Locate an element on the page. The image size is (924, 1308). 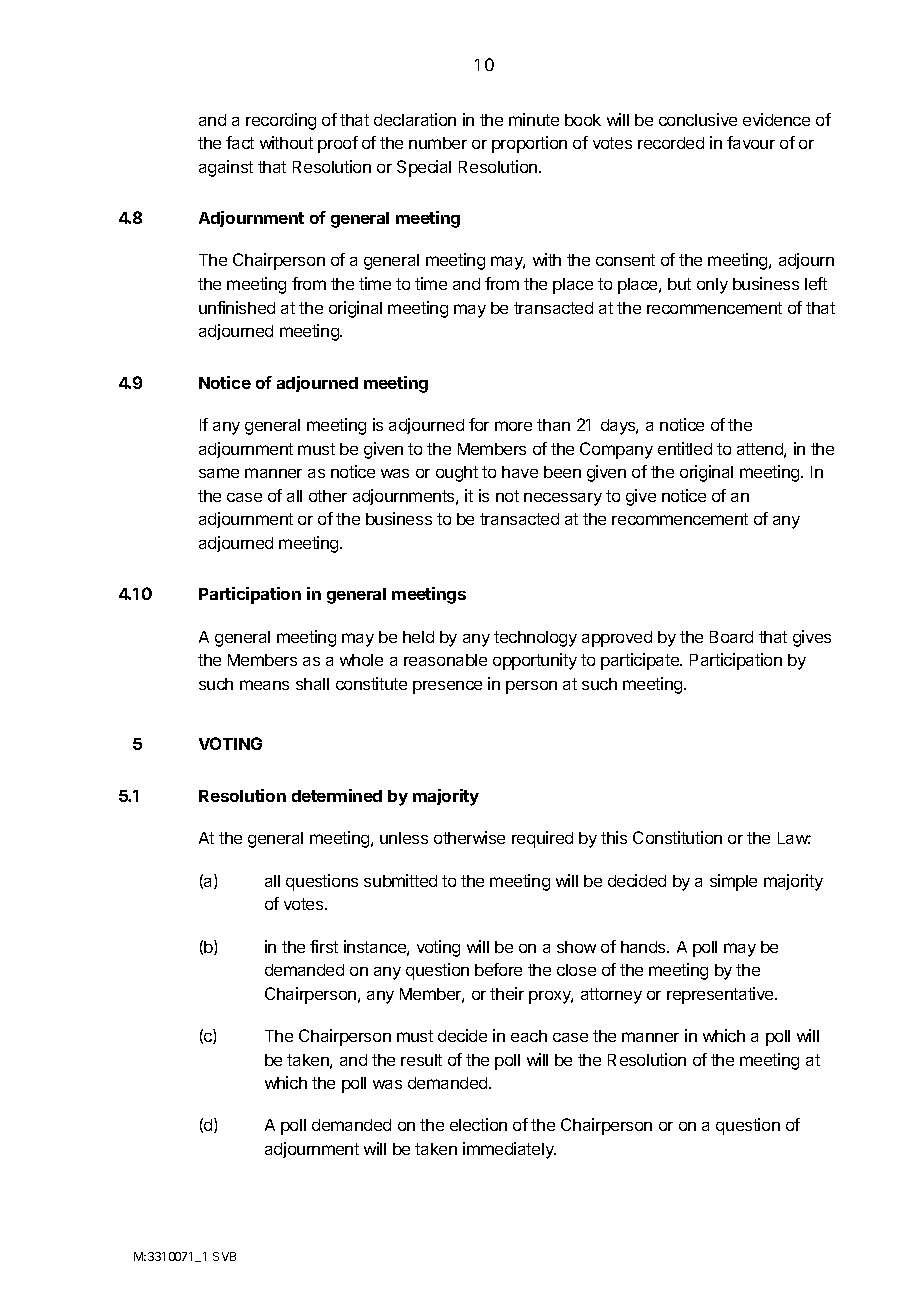
recording is located at coordinates (281, 121).
